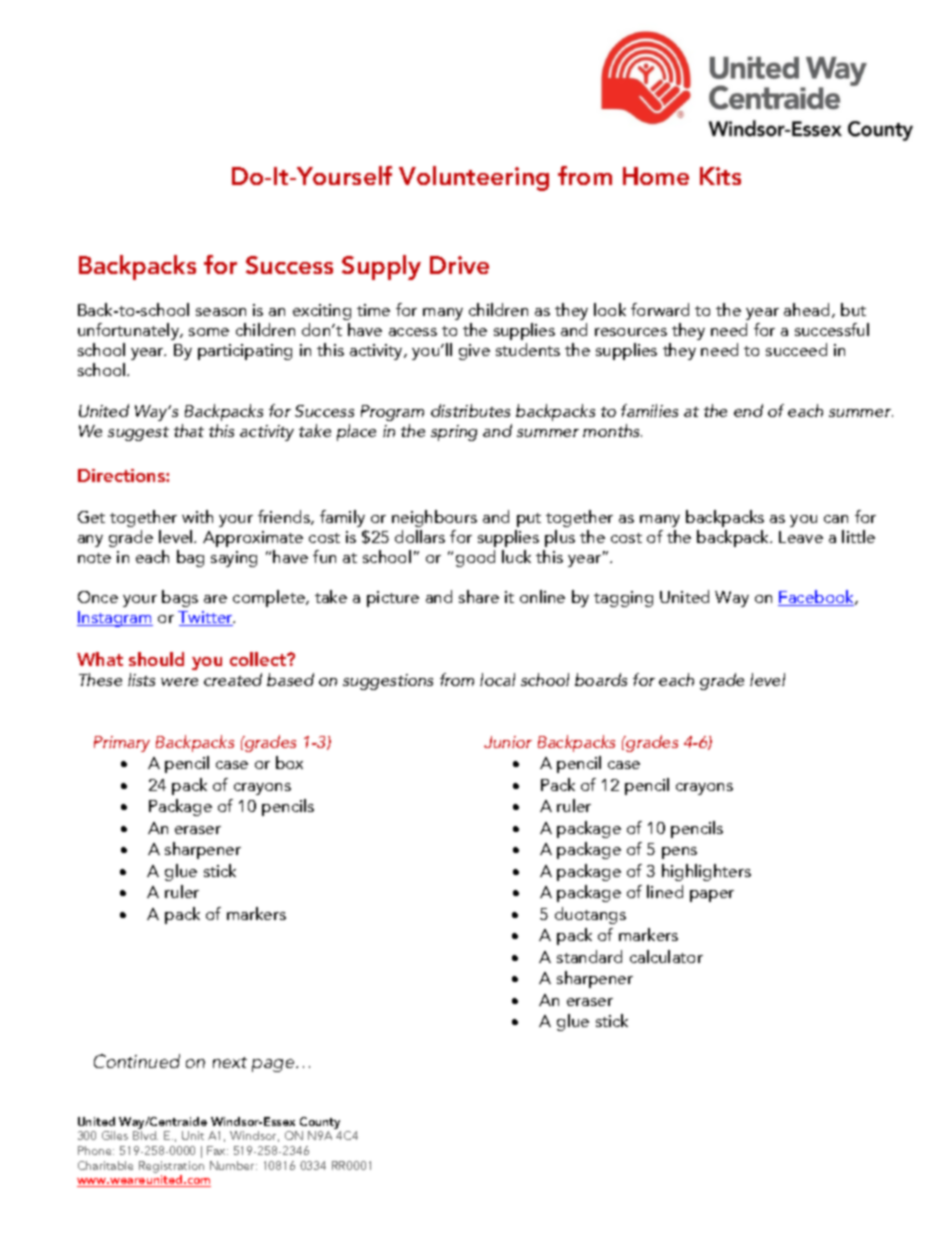  I want to click on Facebook, so click(817, 598).
